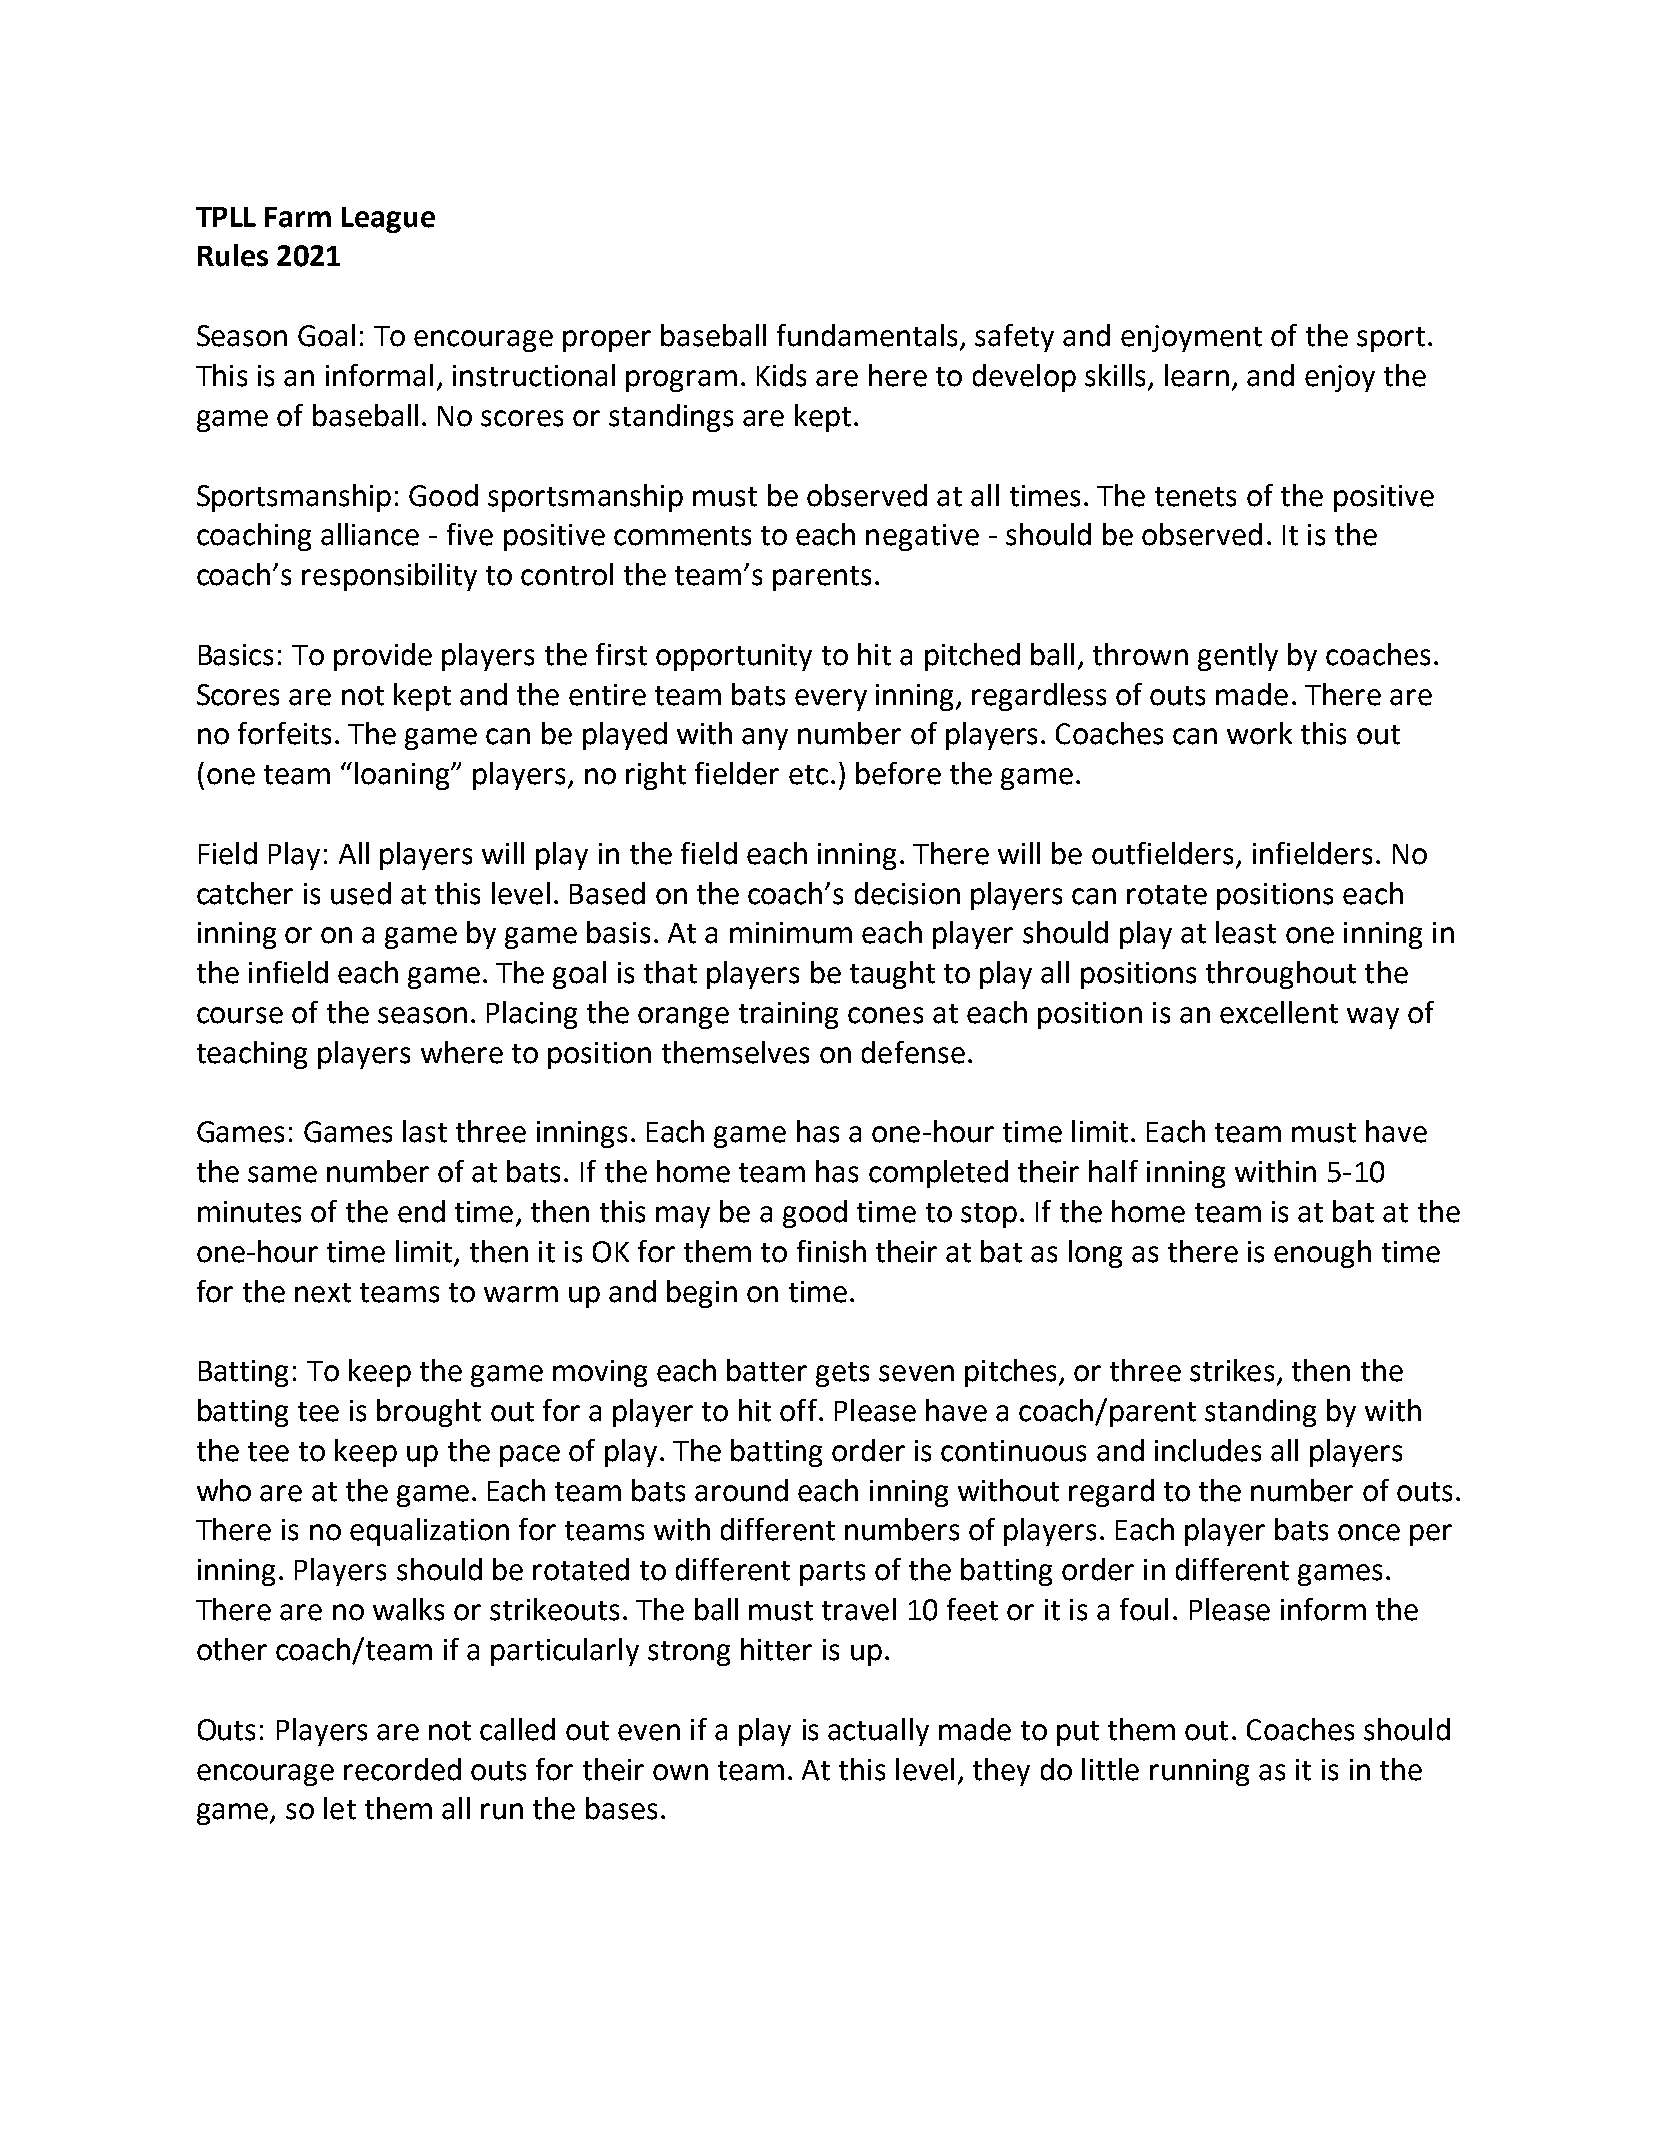 The width and height of the screenshot is (1663, 2152). What do you see at coordinates (878, 1732) in the screenshot?
I see `actually` at bounding box center [878, 1732].
